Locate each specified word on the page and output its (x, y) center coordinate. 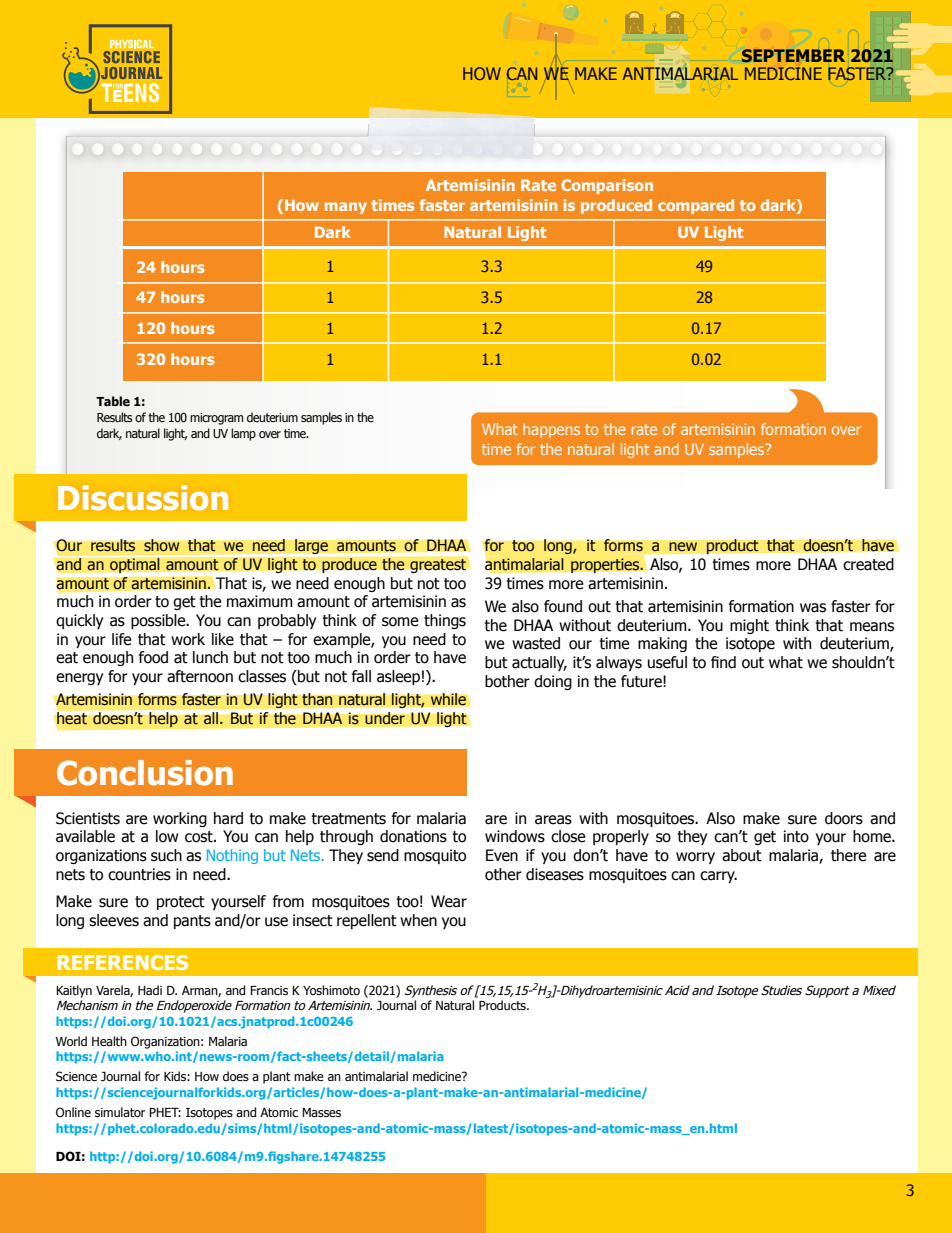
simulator (120, 1112)
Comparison (607, 186)
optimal (135, 565)
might (749, 626)
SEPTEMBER (793, 55)
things (445, 621)
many (346, 208)
